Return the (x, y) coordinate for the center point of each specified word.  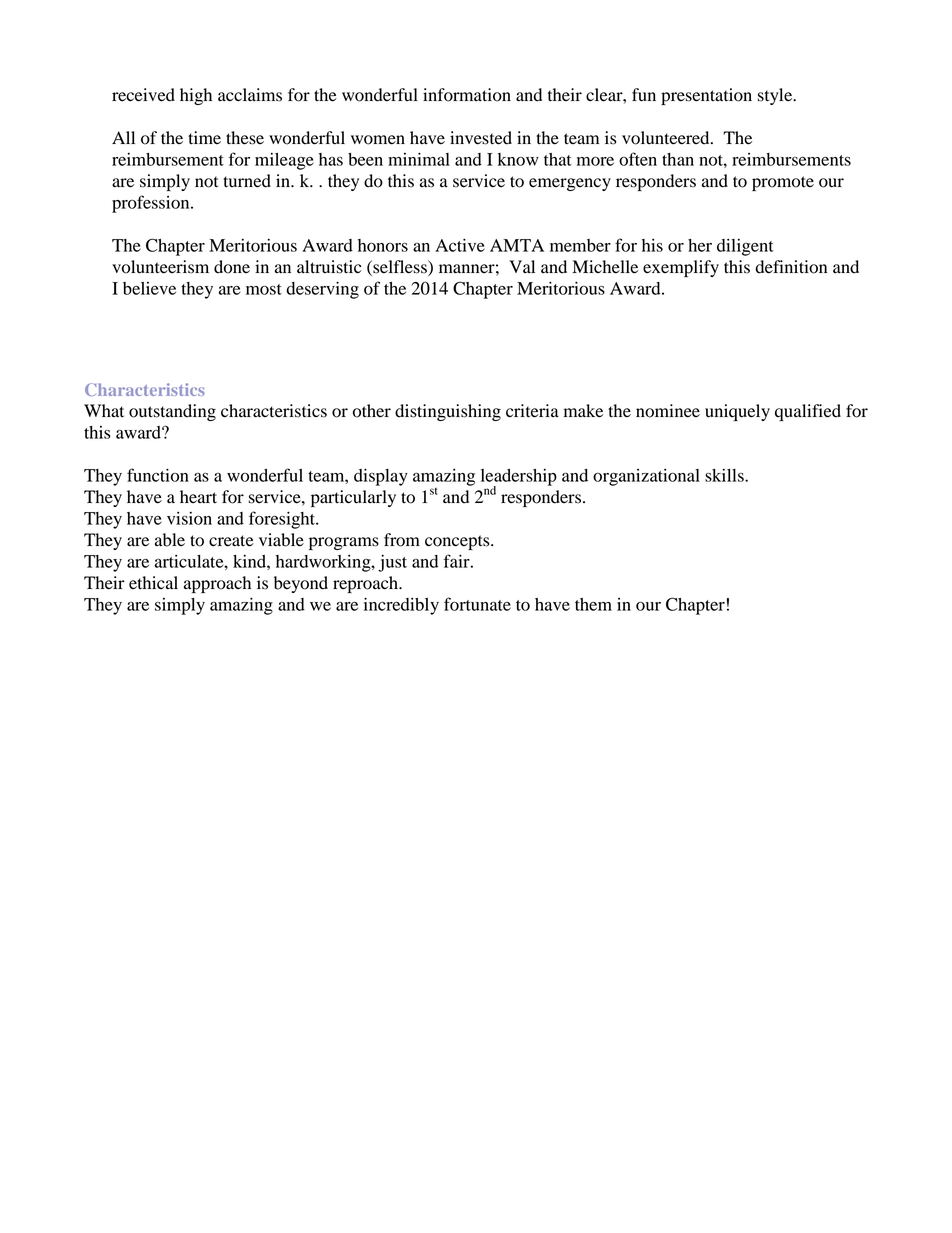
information (467, 95)
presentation (706, 96)
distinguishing (448, 412)
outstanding (172, 412)
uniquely (737, 412)
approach (217, 584)
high (196, 96)
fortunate (477, 604)
